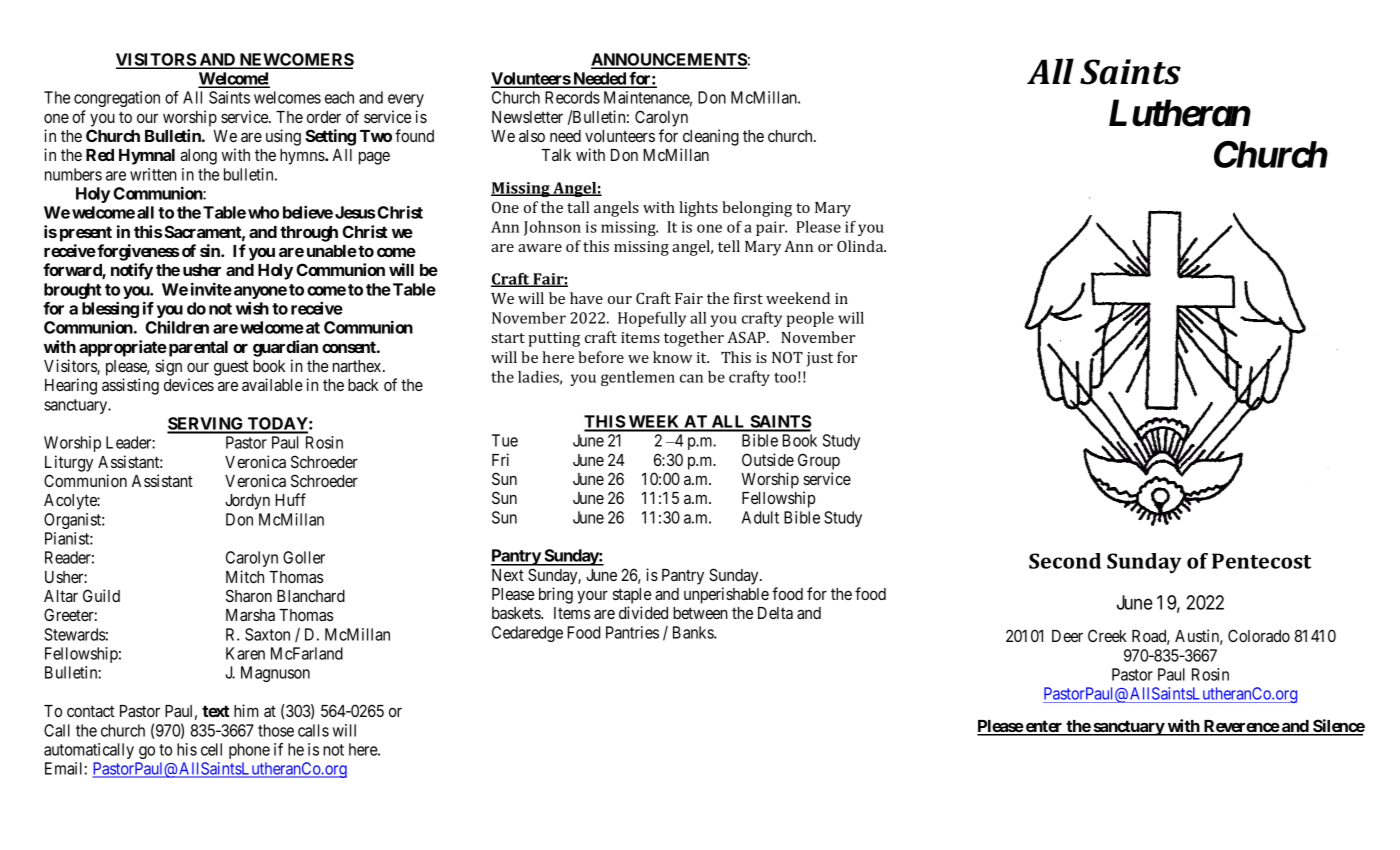 The height and width of the screenshot is (850, 1400). What do you see at coordinates (211, 749) in the screenshot?
I see `cell` at bounding box center [211, 749].
